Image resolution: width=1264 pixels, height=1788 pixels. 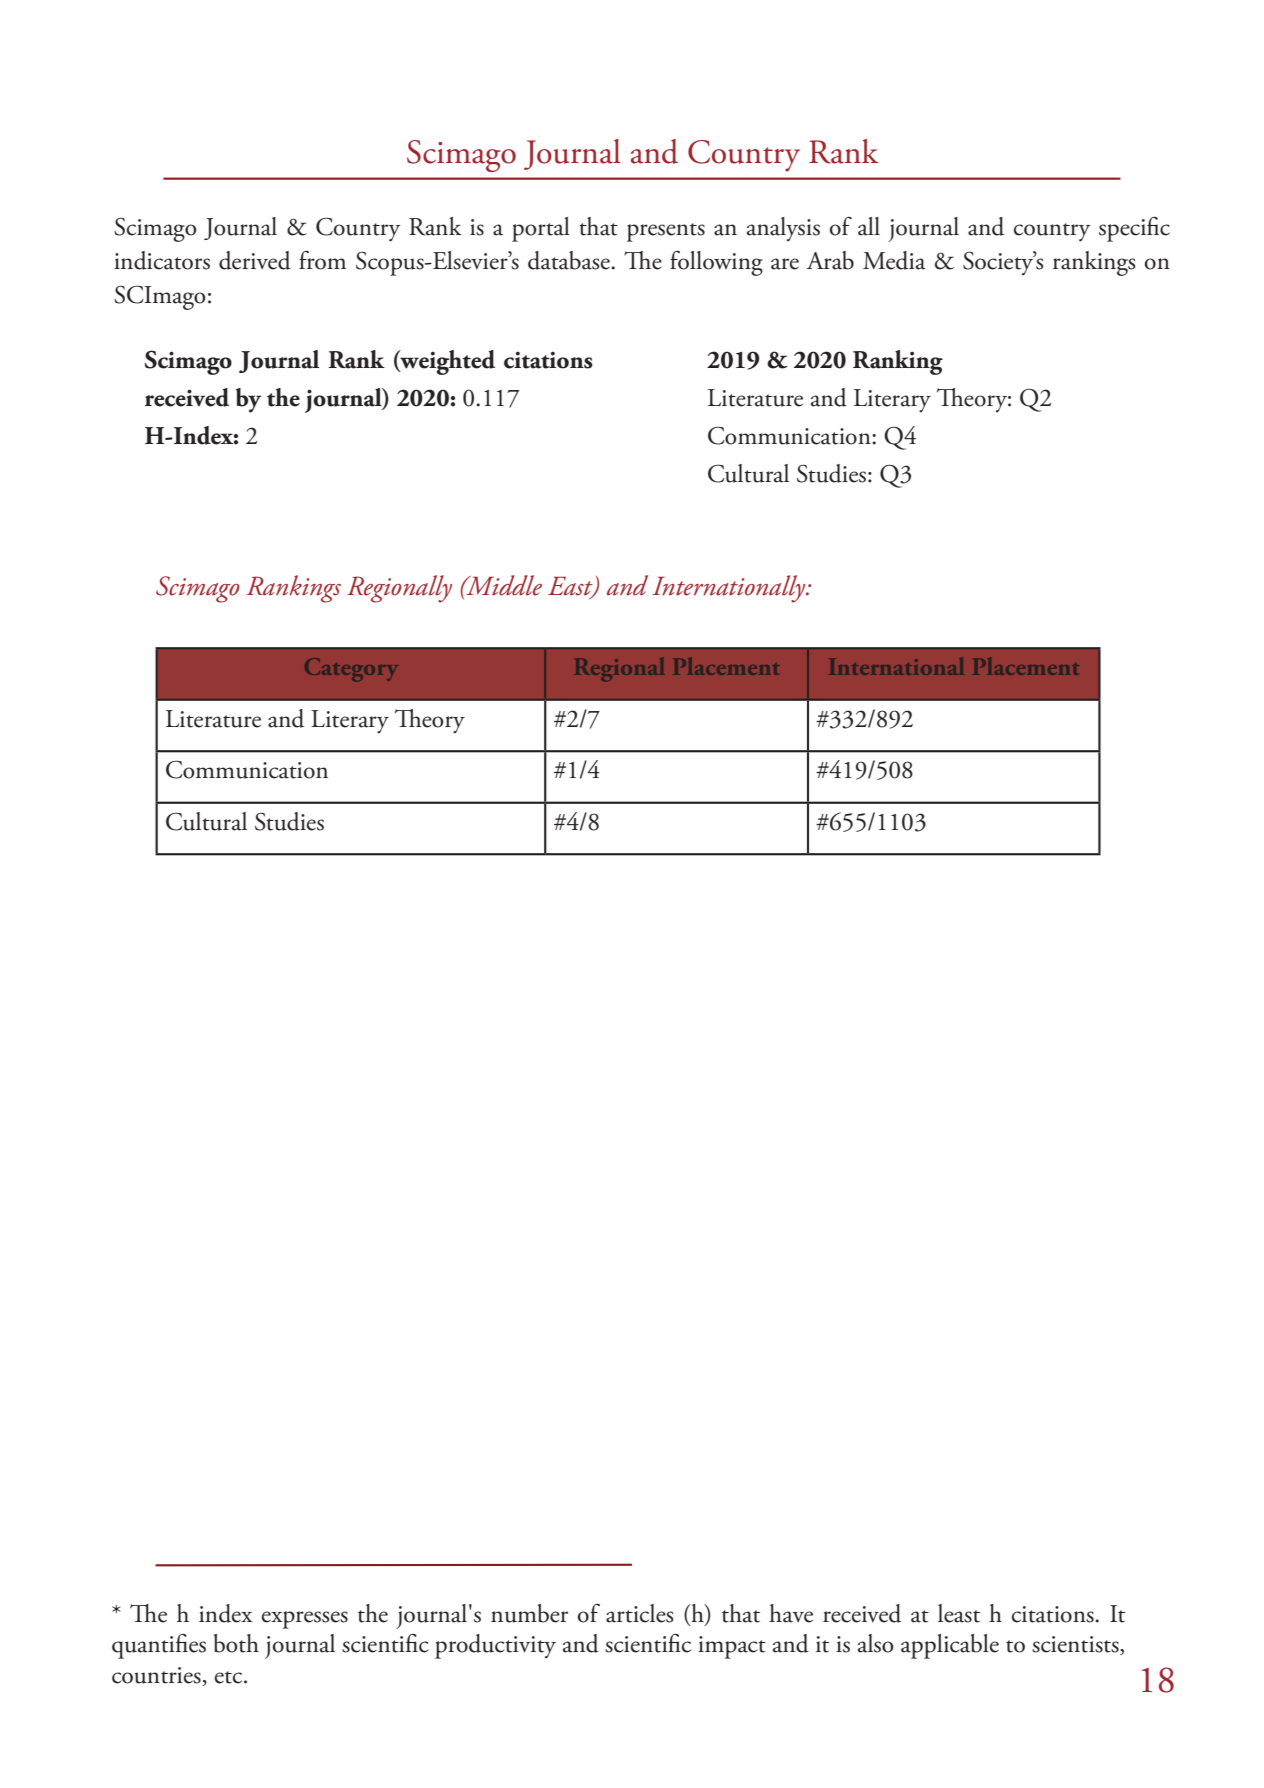 I want to click on articles, so click(x=640, y=1613).
